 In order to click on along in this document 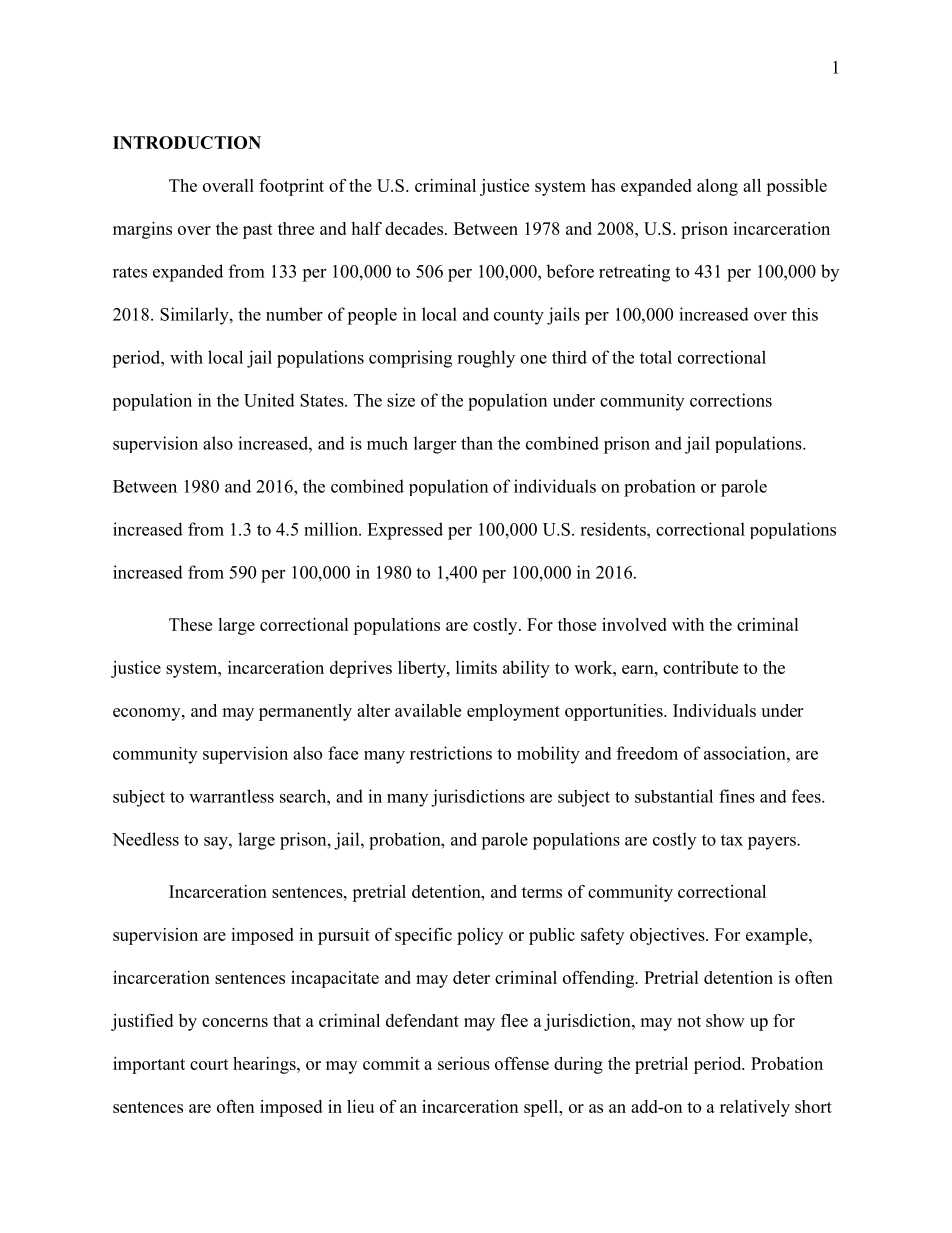, I will do `click(717, 187)`.
